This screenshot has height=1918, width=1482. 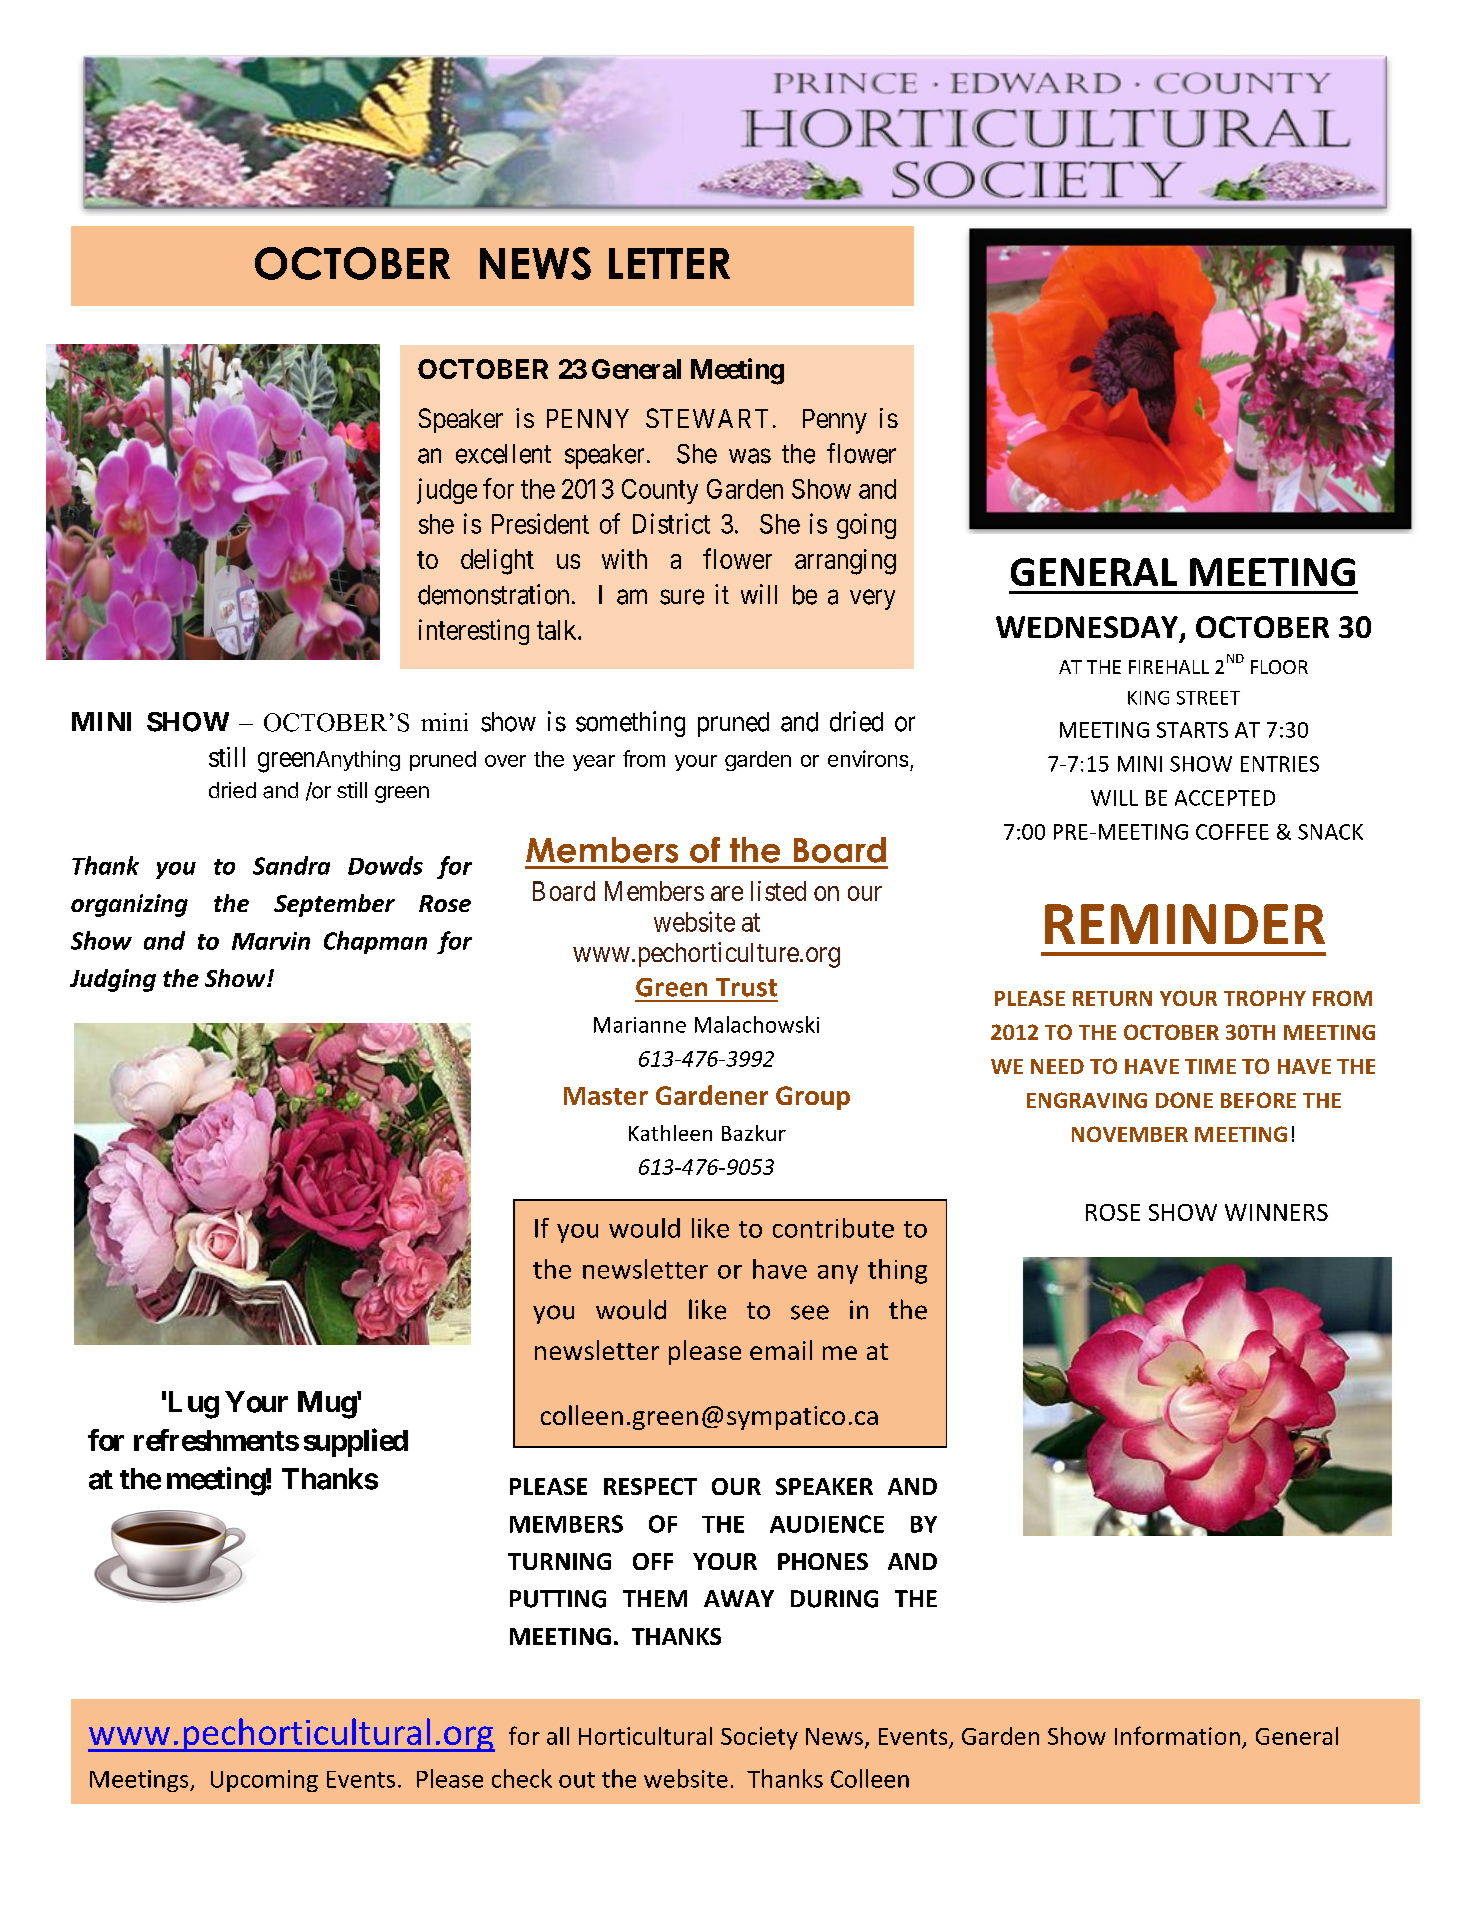 What do you see at coordinates (1276, 1212) in the screenshot?
I see `WINNERS` at bounding box center [1276, 1212].
